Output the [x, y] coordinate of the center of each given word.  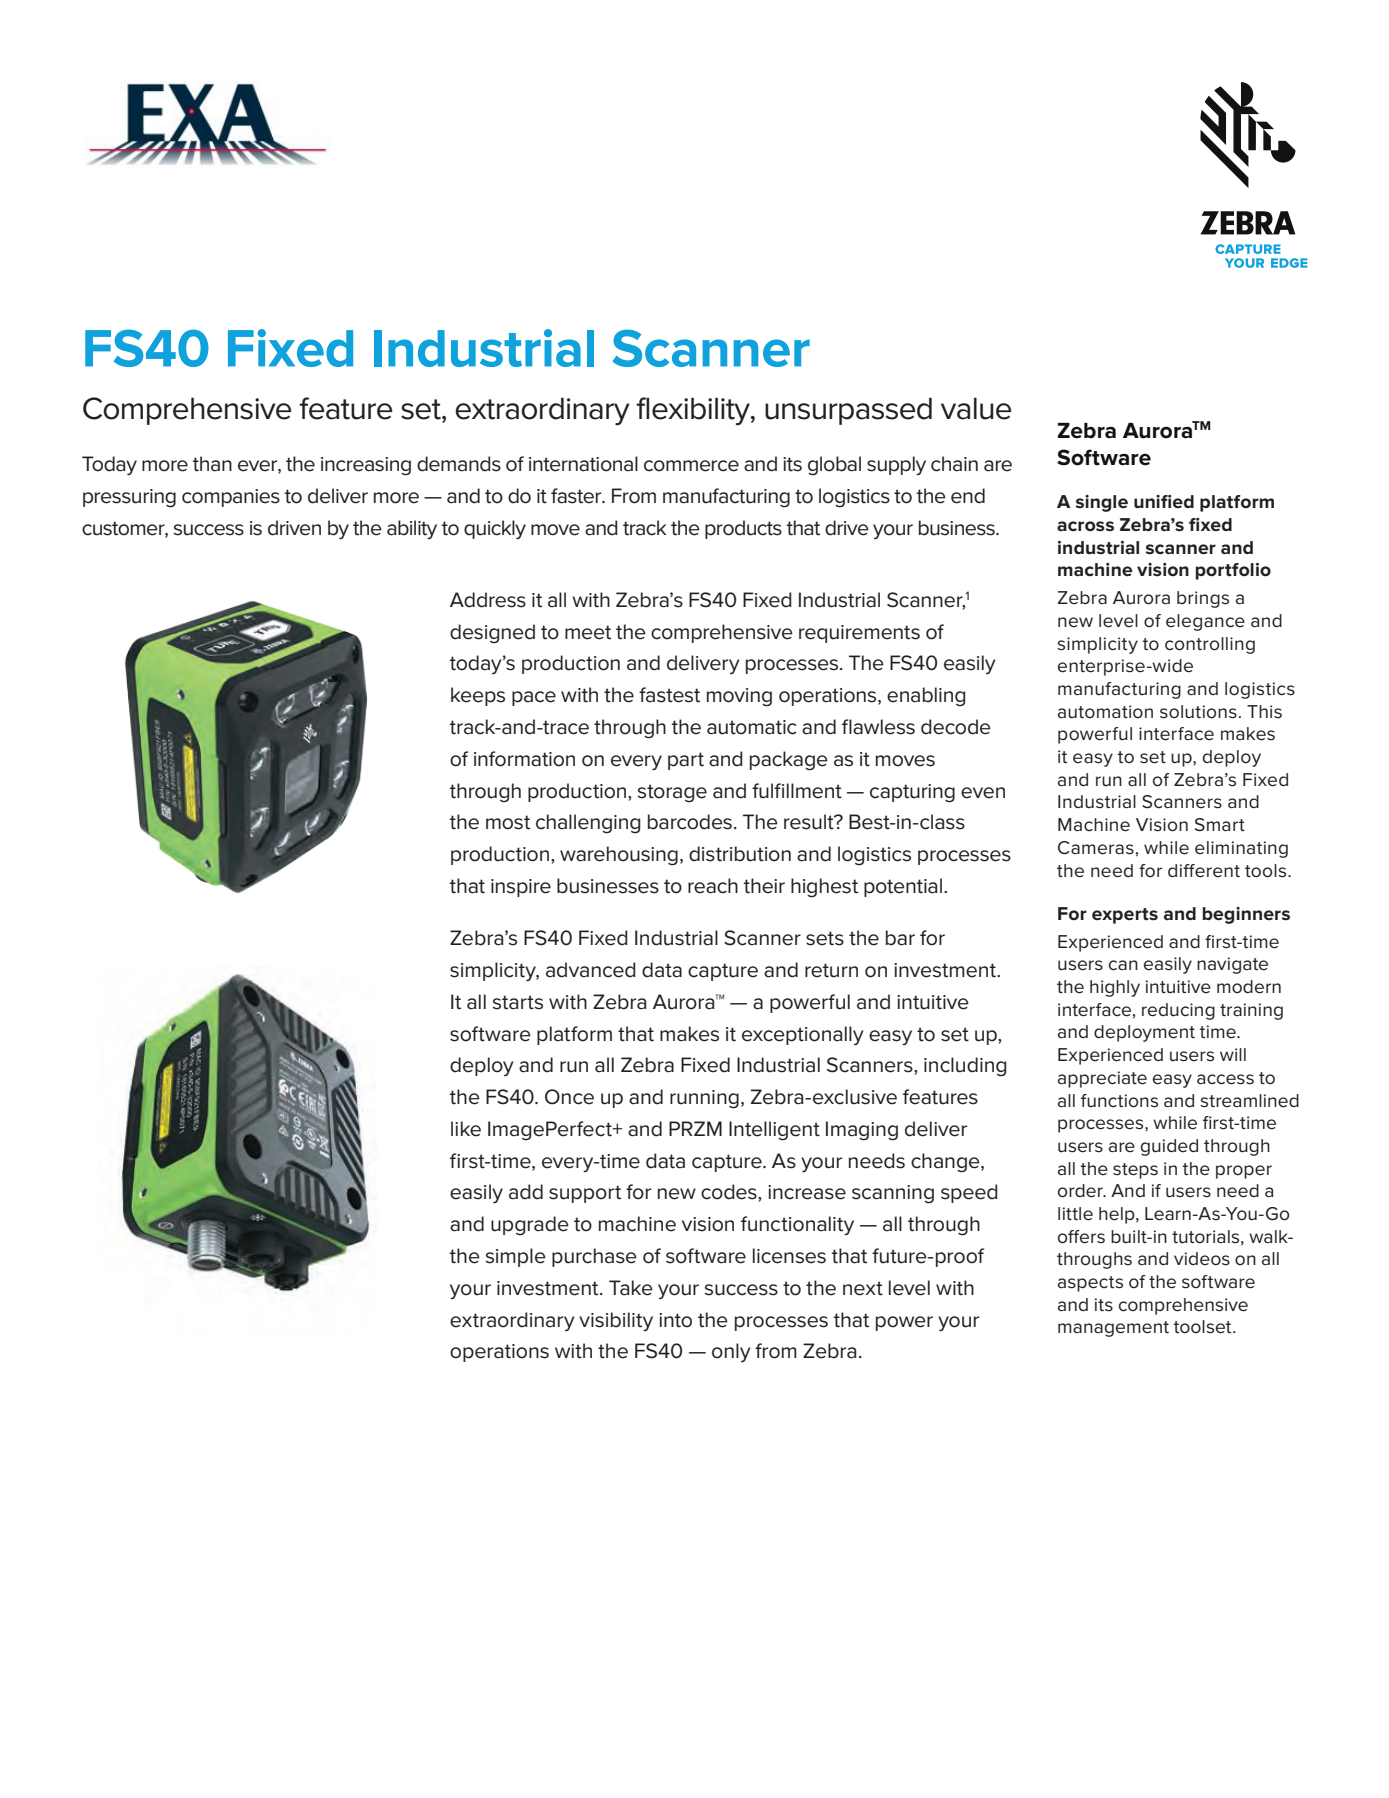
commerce [691, 466]
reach [713, 886]
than [212, 464]
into [675, 1320]
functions [1119, 1101]
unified [1164, 502]
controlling [1210, 645]
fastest [669, 695]
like [466, 1129]
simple [516, 1257]
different [1204, 871]
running [704, 1099]
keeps [478, 696]
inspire [521, 888]
